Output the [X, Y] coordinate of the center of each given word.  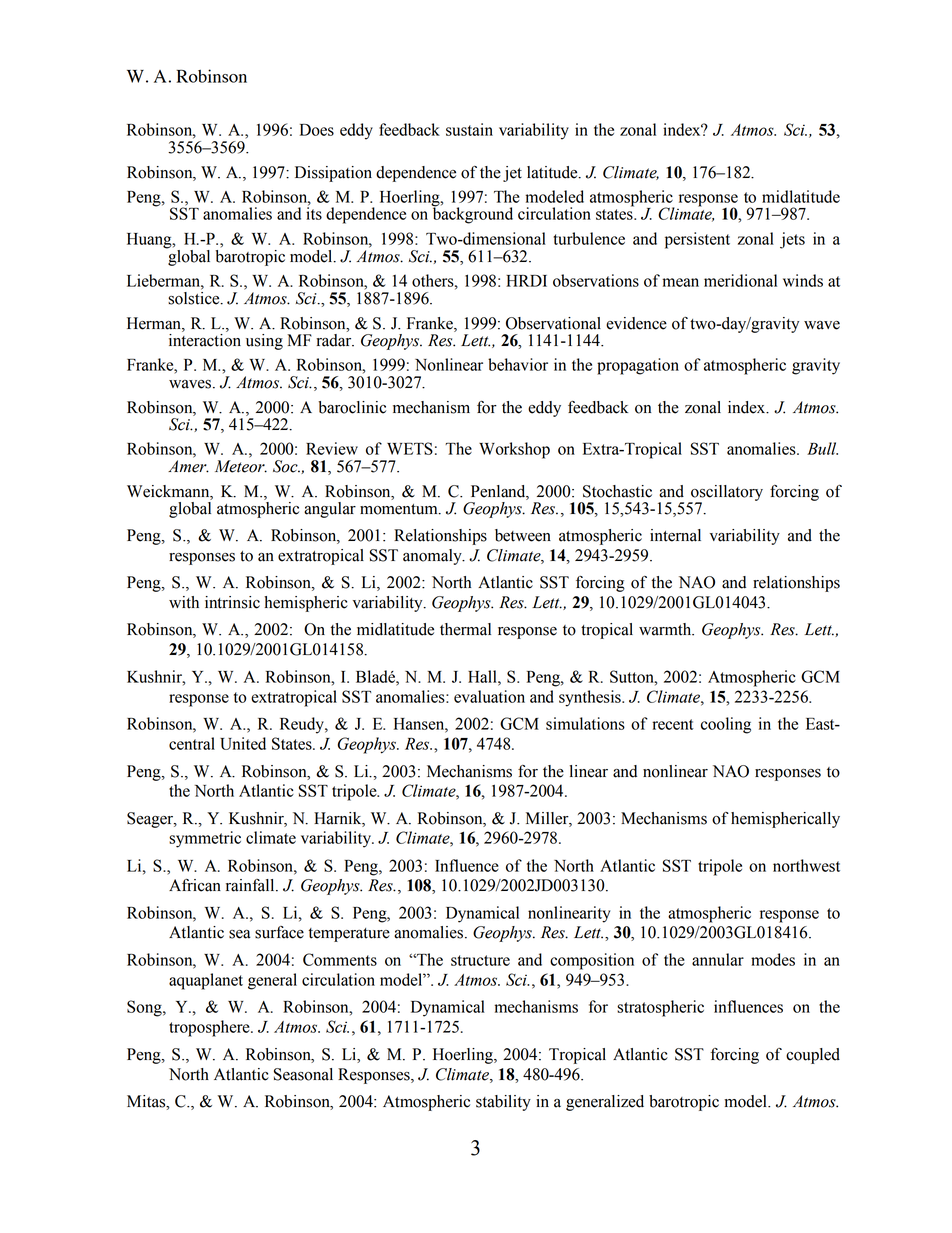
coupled [813, 1056]
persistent [697, 240]
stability [503, 1103]
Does [317, 130]
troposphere [210, 1028]
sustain [469, 129]
